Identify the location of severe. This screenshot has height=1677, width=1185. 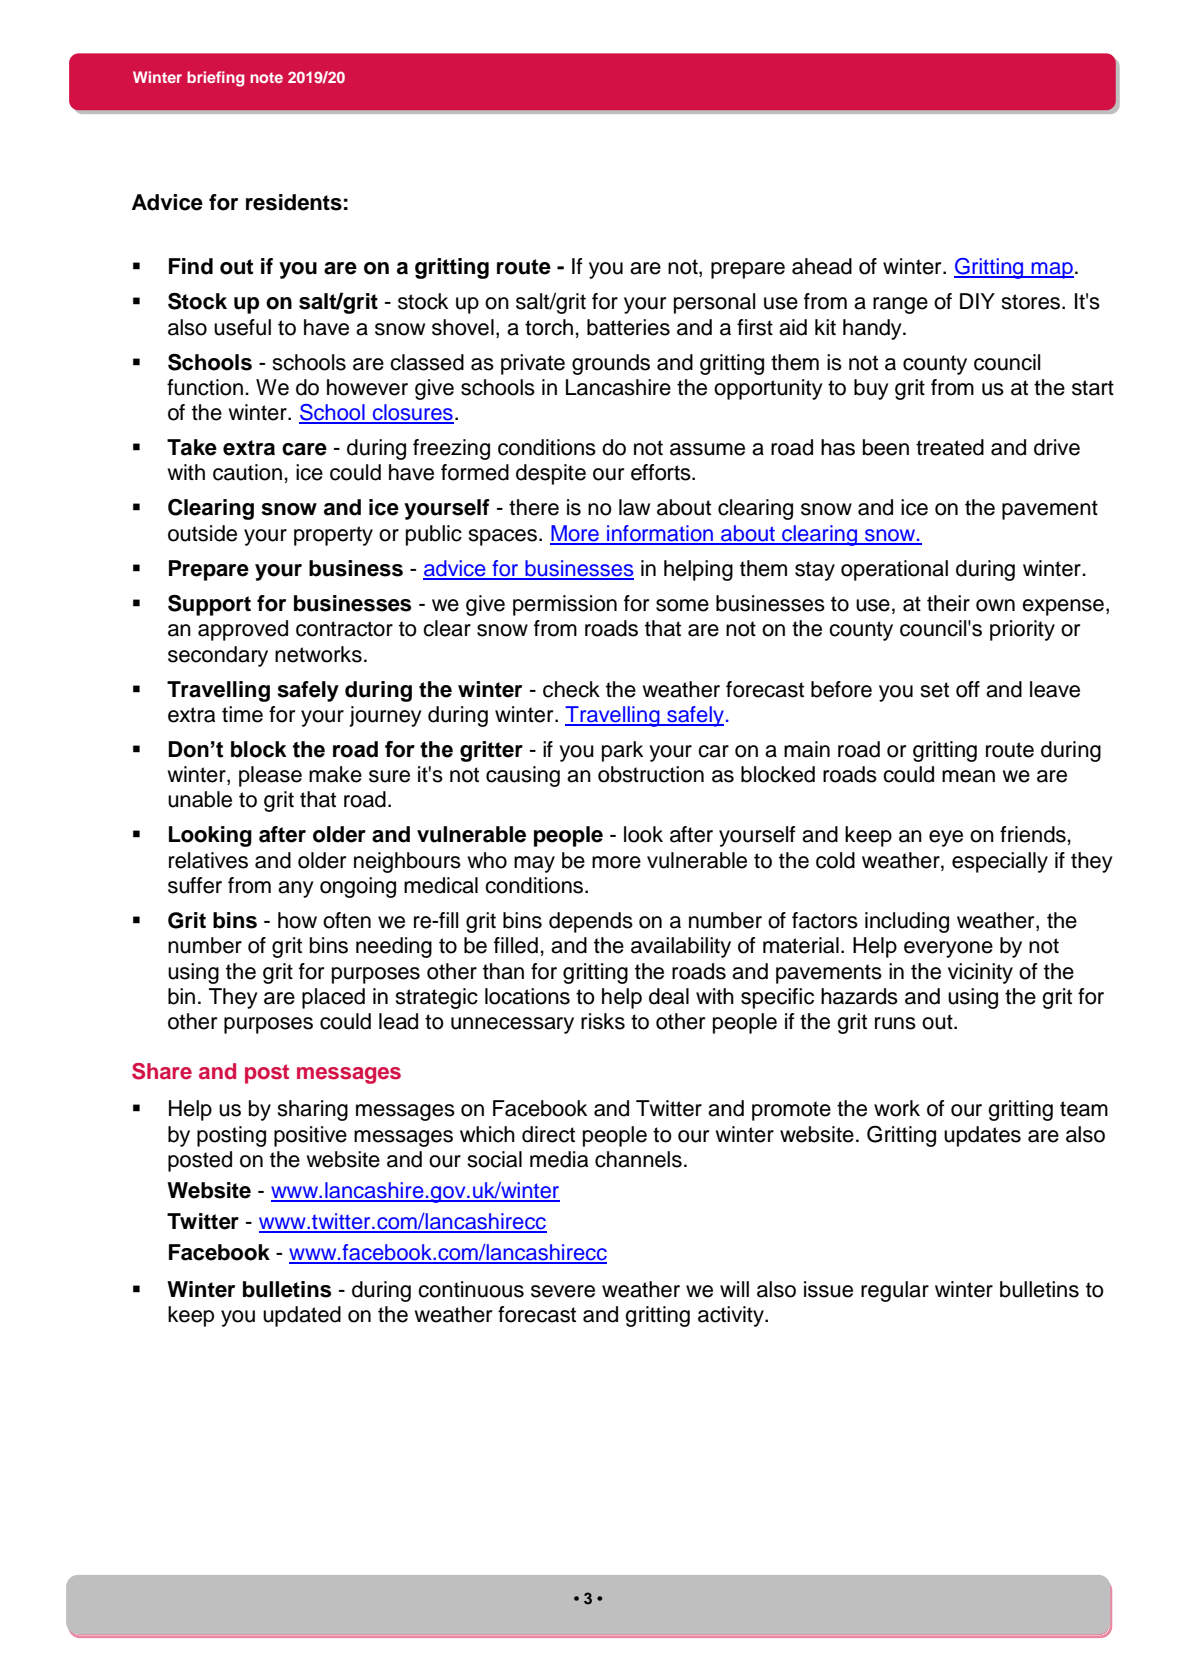
(563, 1291).
